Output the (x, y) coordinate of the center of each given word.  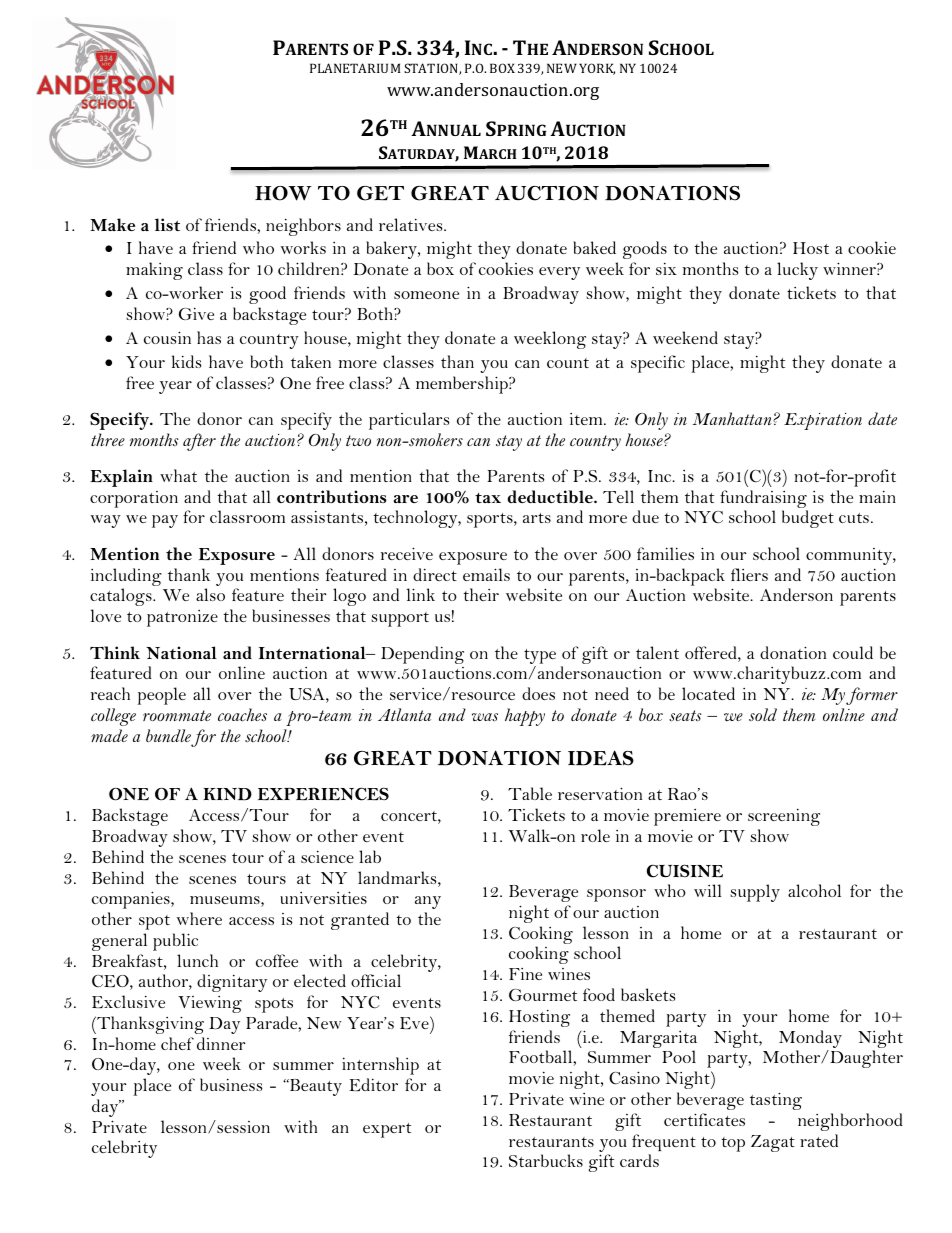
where (199, 918)
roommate (177, 715)
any (428, 902)
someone (426, 295)
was (485, 717)
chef (177, 1043)
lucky (797, 271)
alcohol (814, 890)
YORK (597, 69)
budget (808, 519)
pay (165, 521)
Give (196, 313)
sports (491, 520)
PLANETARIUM (355, 68)
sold (763, 714)
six (666, 268)
